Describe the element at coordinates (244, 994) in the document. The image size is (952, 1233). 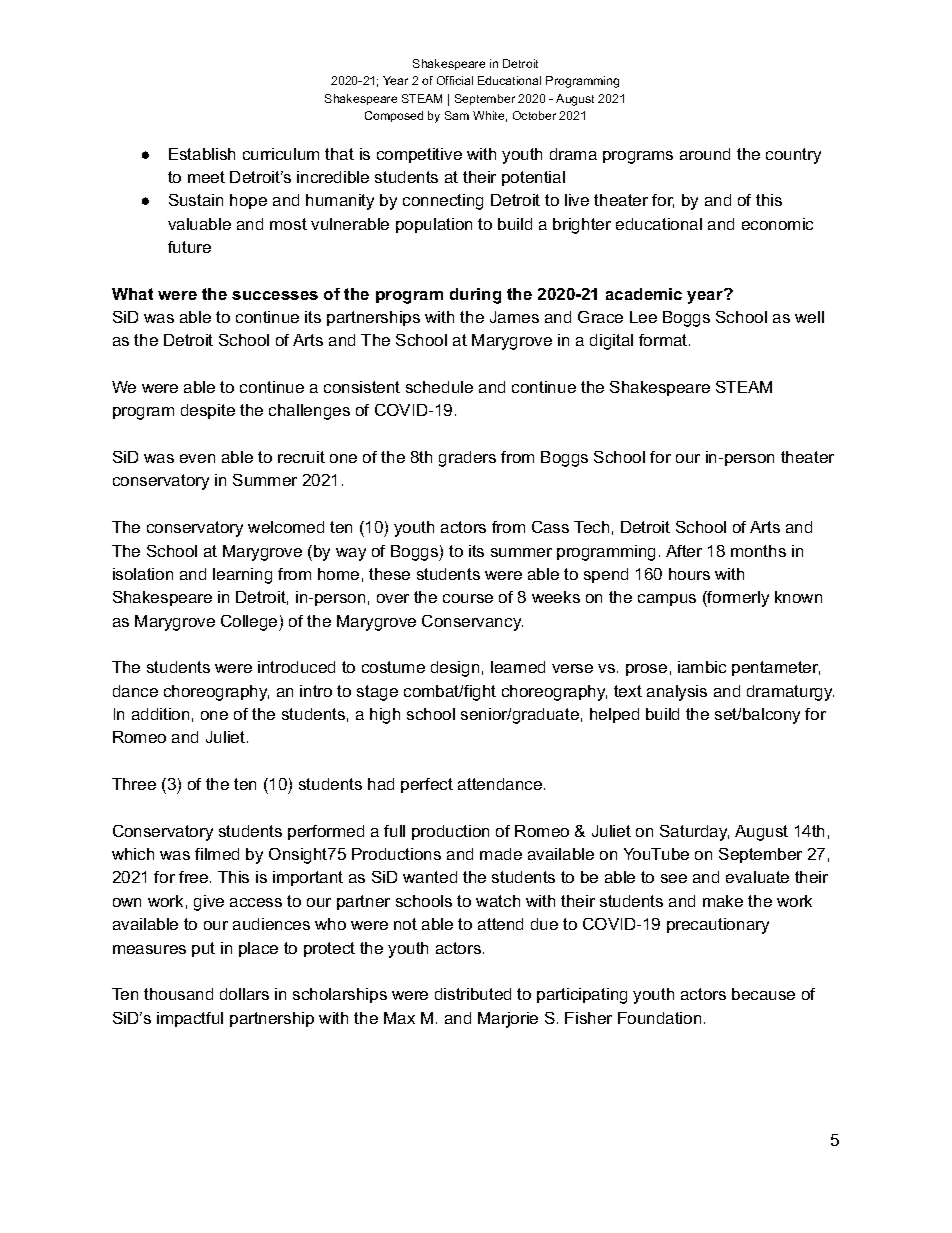
I see `dollars` at that location.
